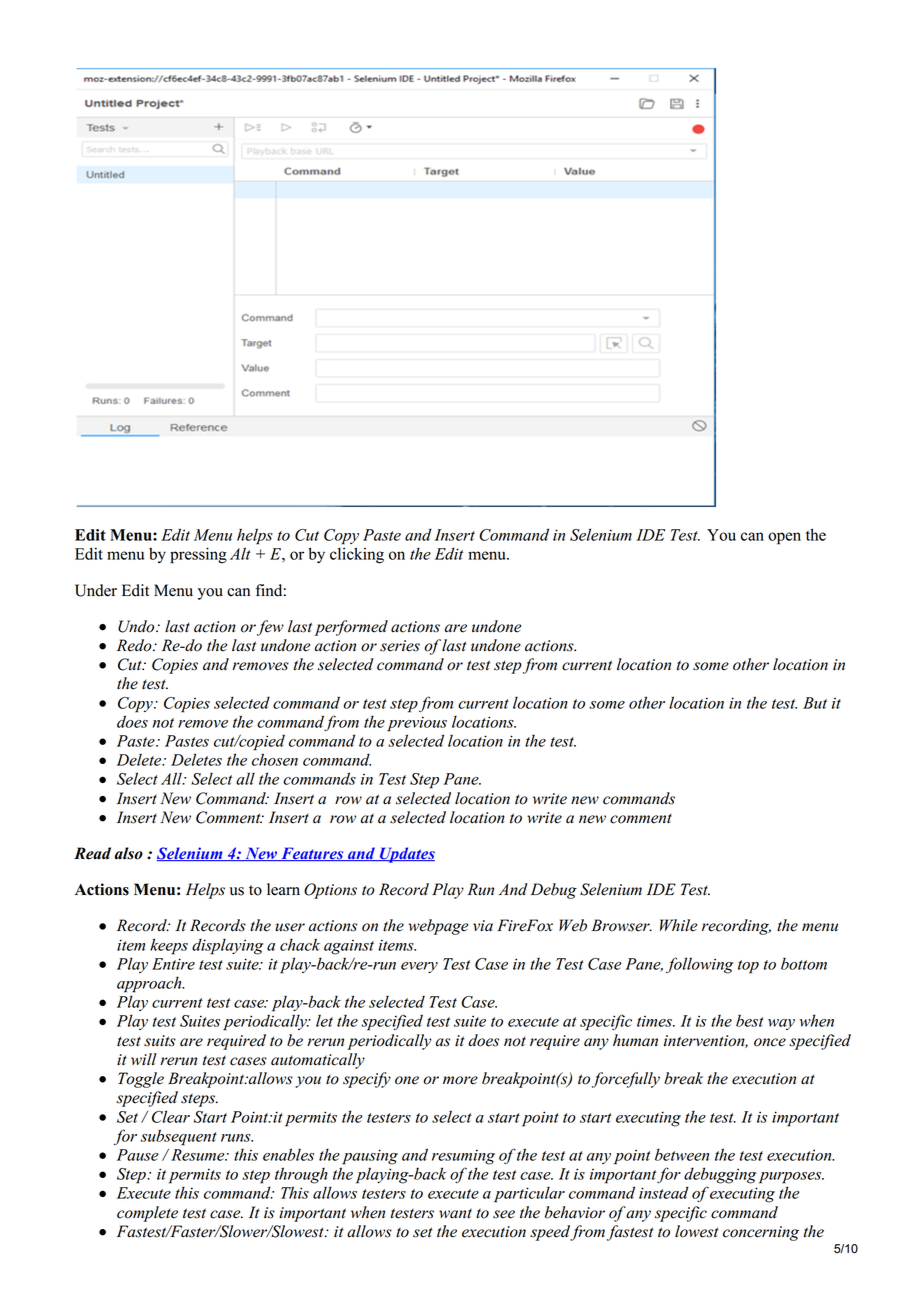 Image resolution: width=924 pixels, height=1308 pixels. What do you see at coordinates (128, 853) in the page?
I see `also` at bounding box center [128, 853].
